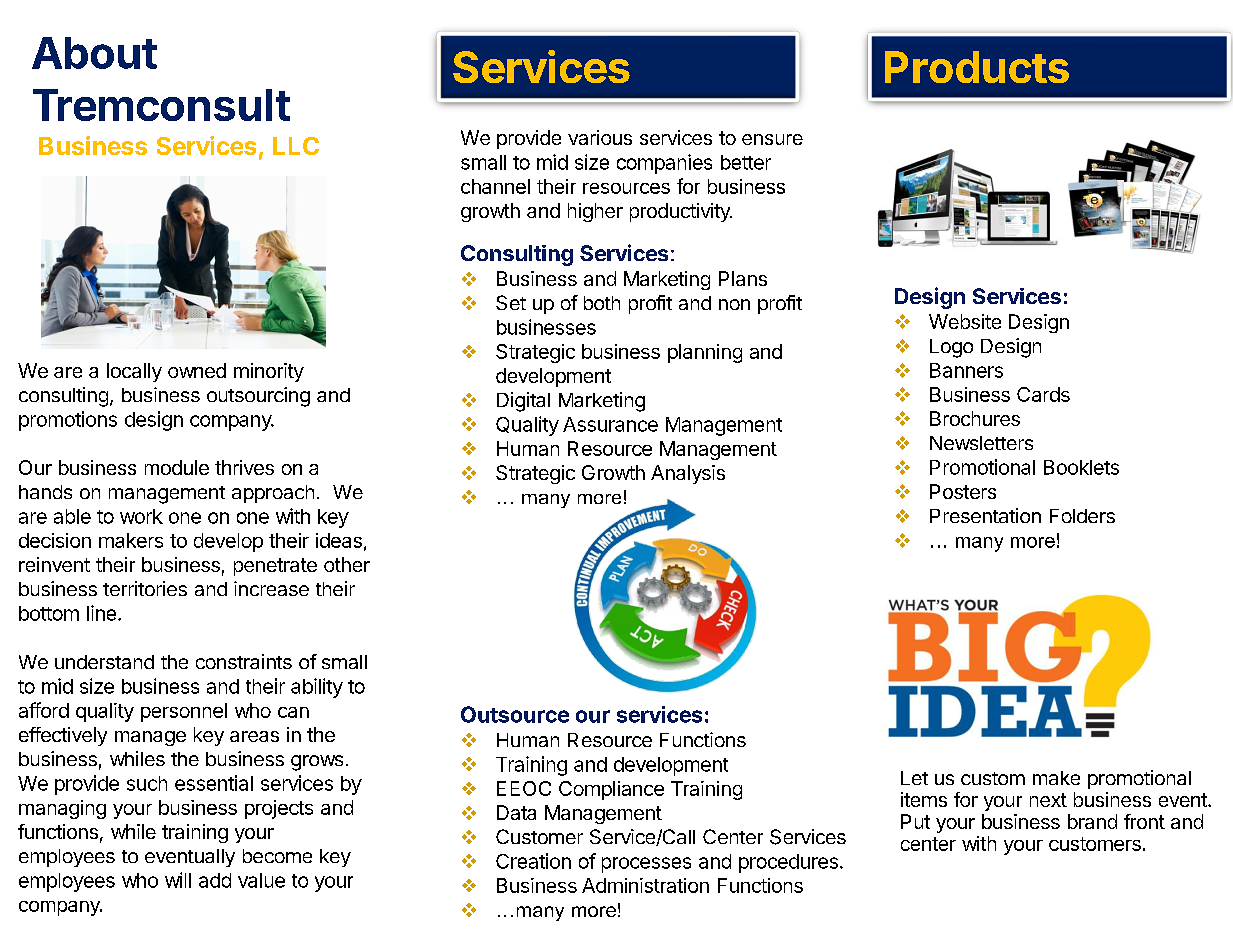 This document has width=1233, height=952. What do you see at coordinates (600, 137) in the document?
I see `various` at bounding box center [600, 137].
